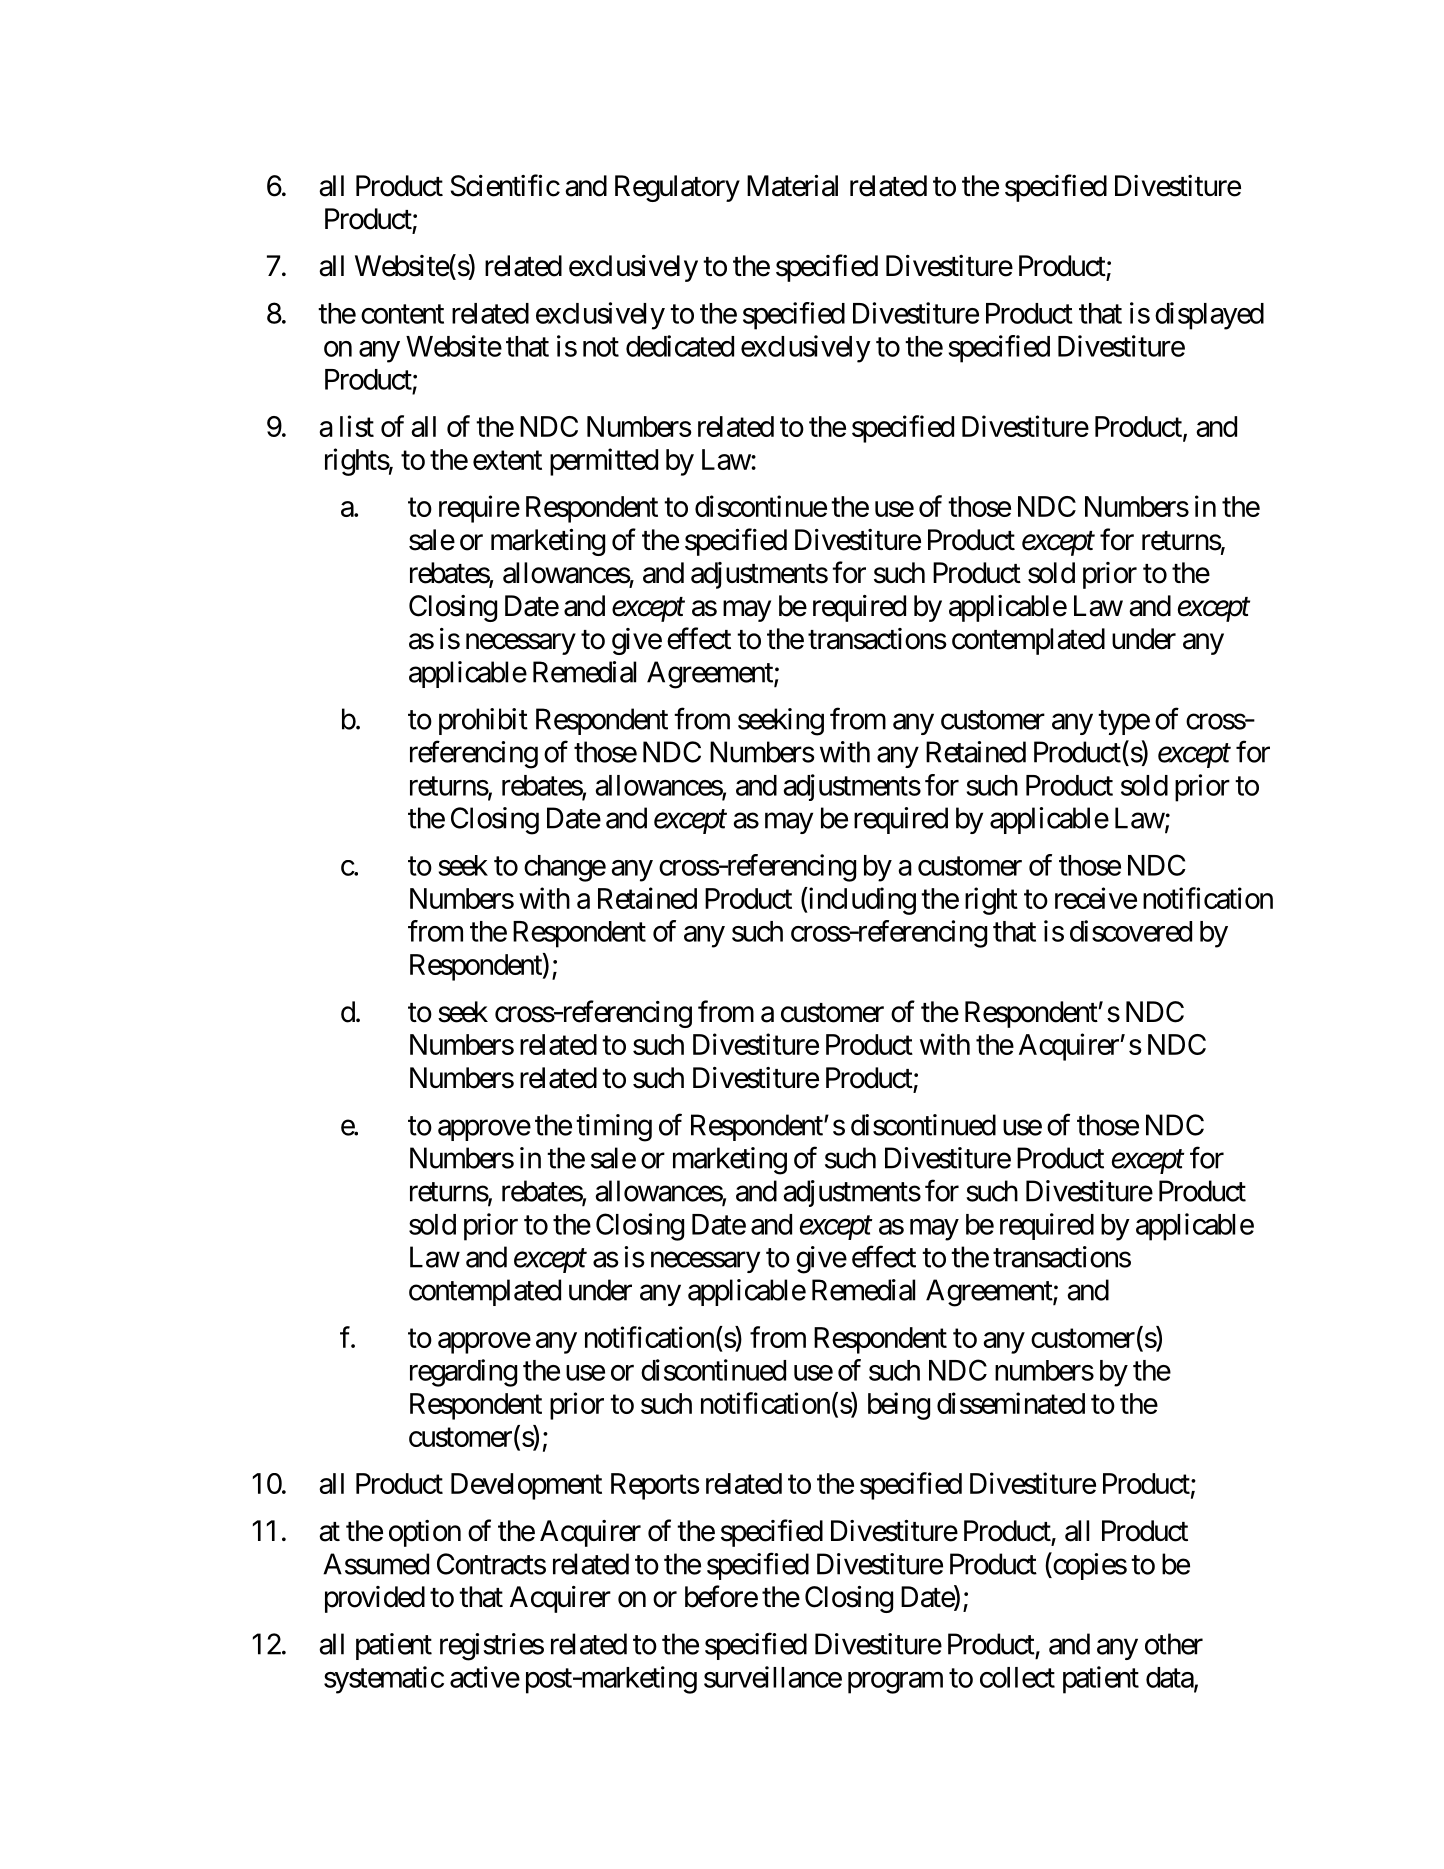  Describe the element at coordinates (483, 721) in the document. I see `prohibit` at that location.
